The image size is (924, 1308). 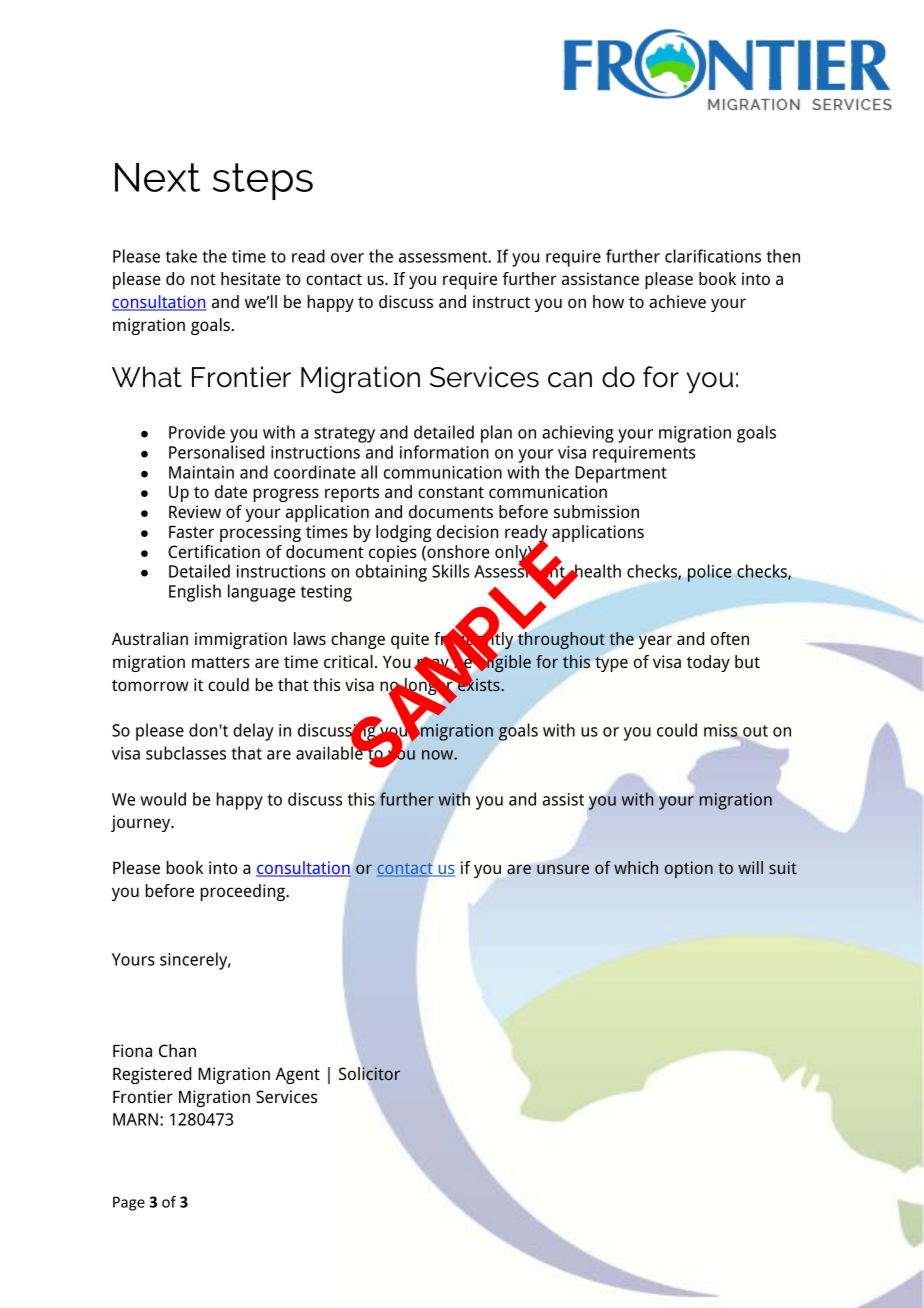 I want to click on Page, so click(x=129, y=1203).
